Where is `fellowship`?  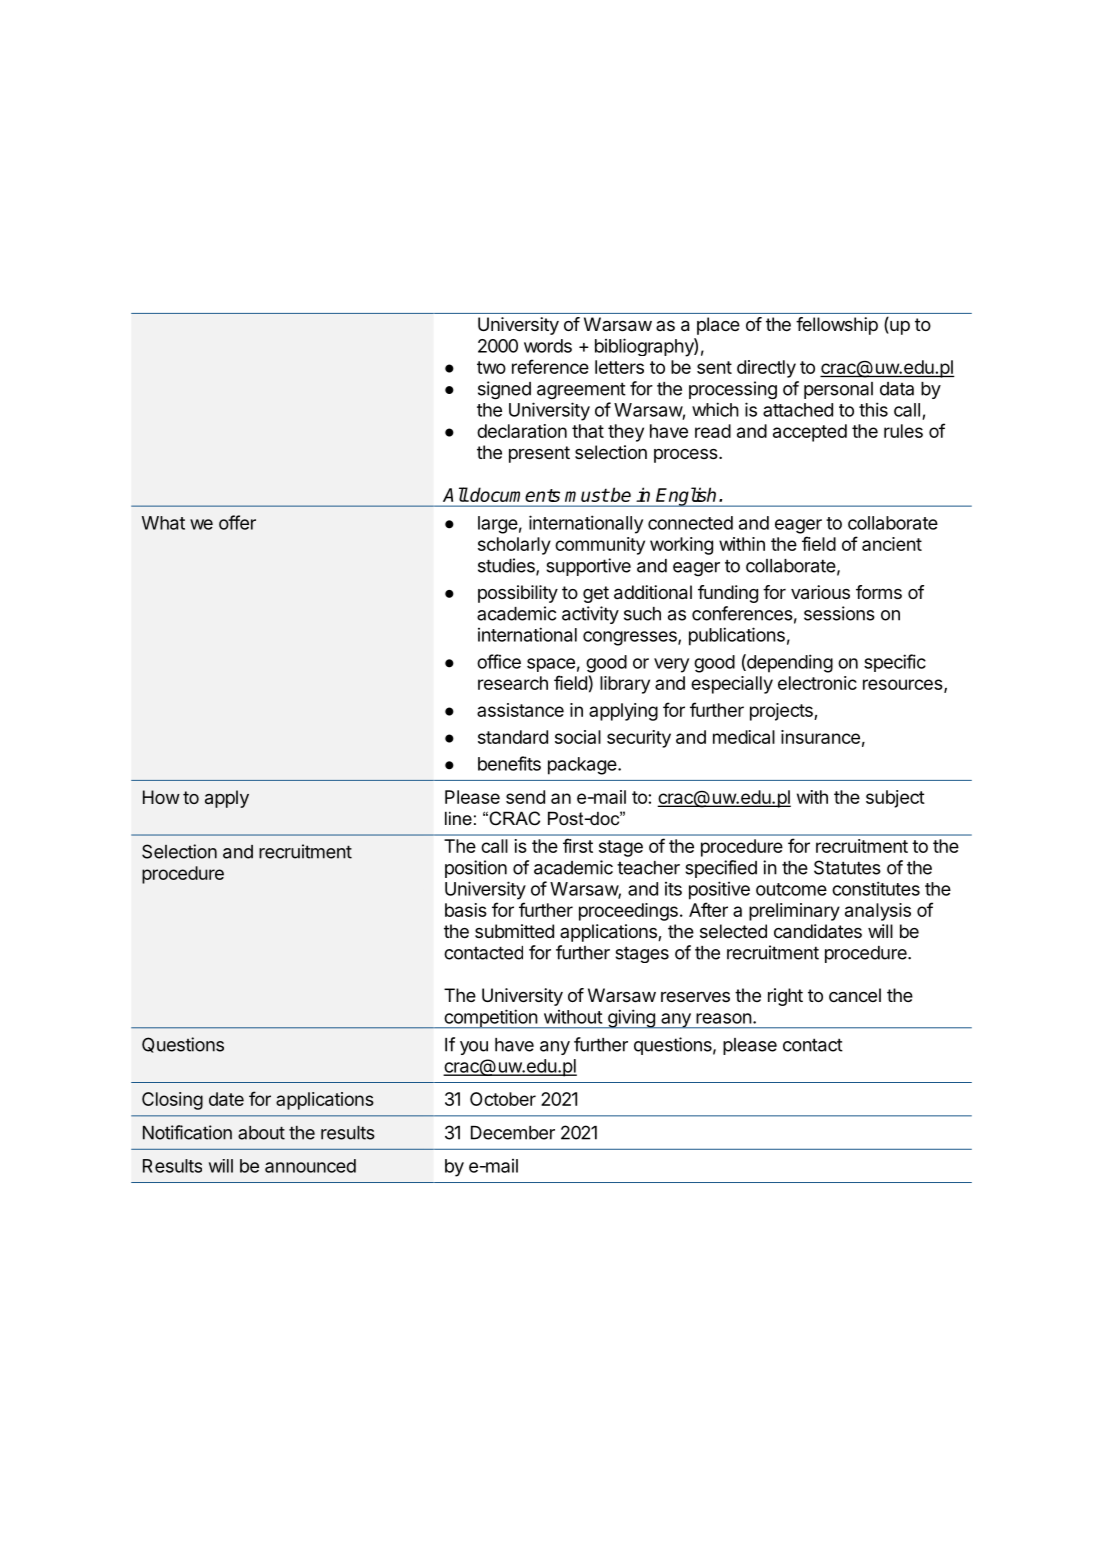 fellowship is located at coordinates (837, 326).
